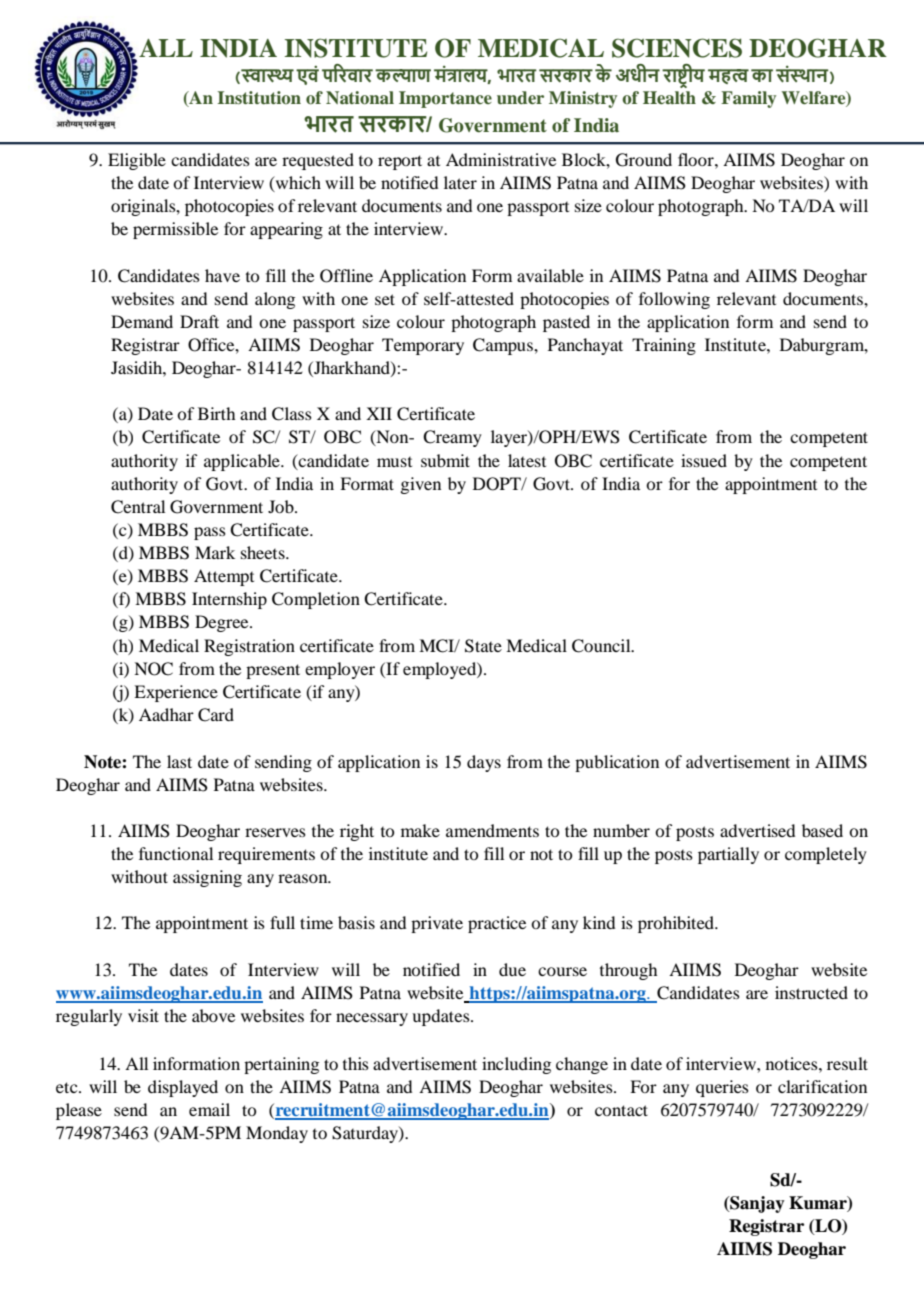 The image size is (924, 1308). Describe the element at coordinates (437, 924) in the screenshot. I see `private` at that location.
